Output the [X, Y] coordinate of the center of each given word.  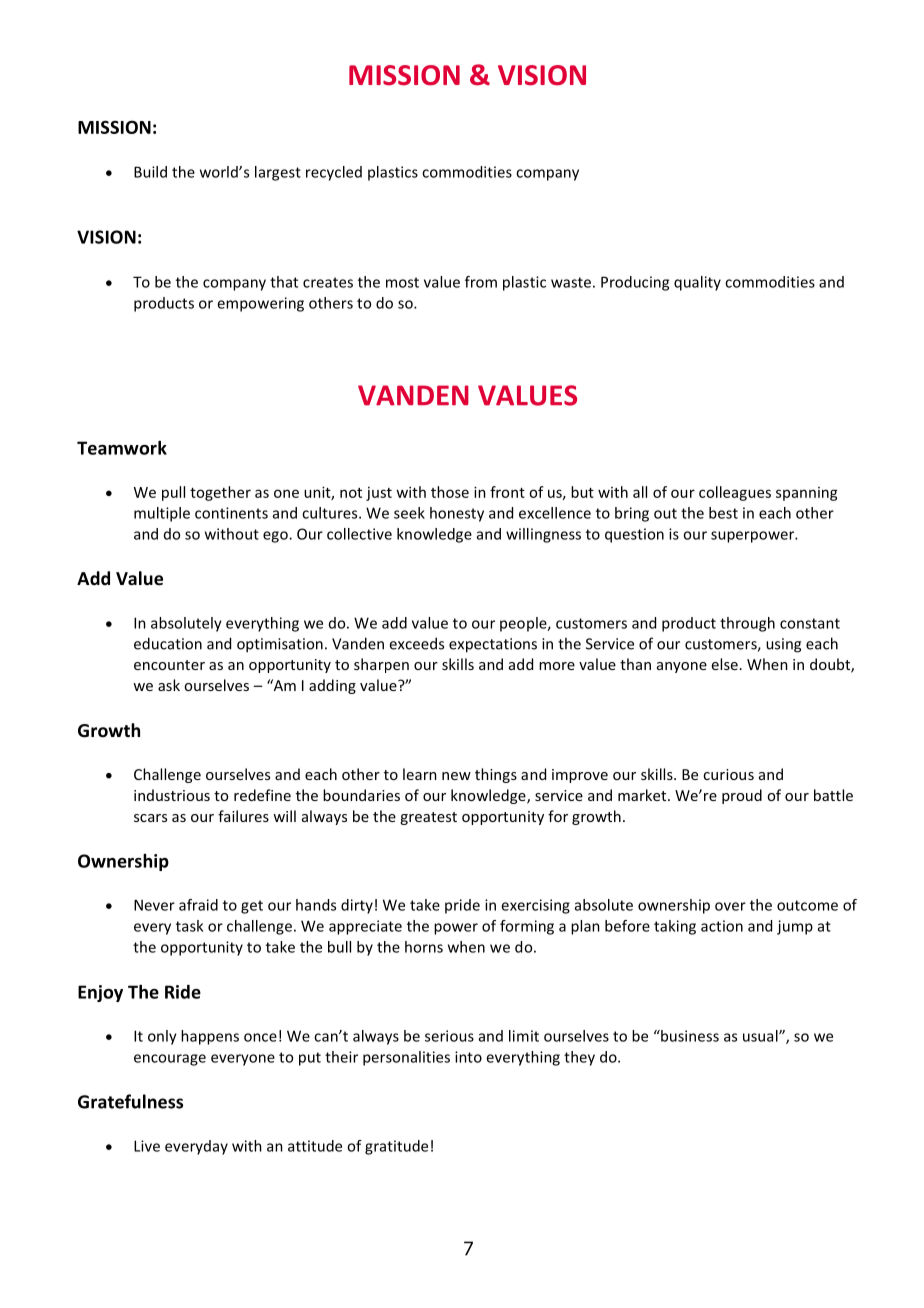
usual [761, 1036]
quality [697, 283]
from [481, 282]
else [725, 664]
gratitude [396, 1147]
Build [150, 172]
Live [147, 1146]
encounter [169, 665]
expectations [493, 645]
